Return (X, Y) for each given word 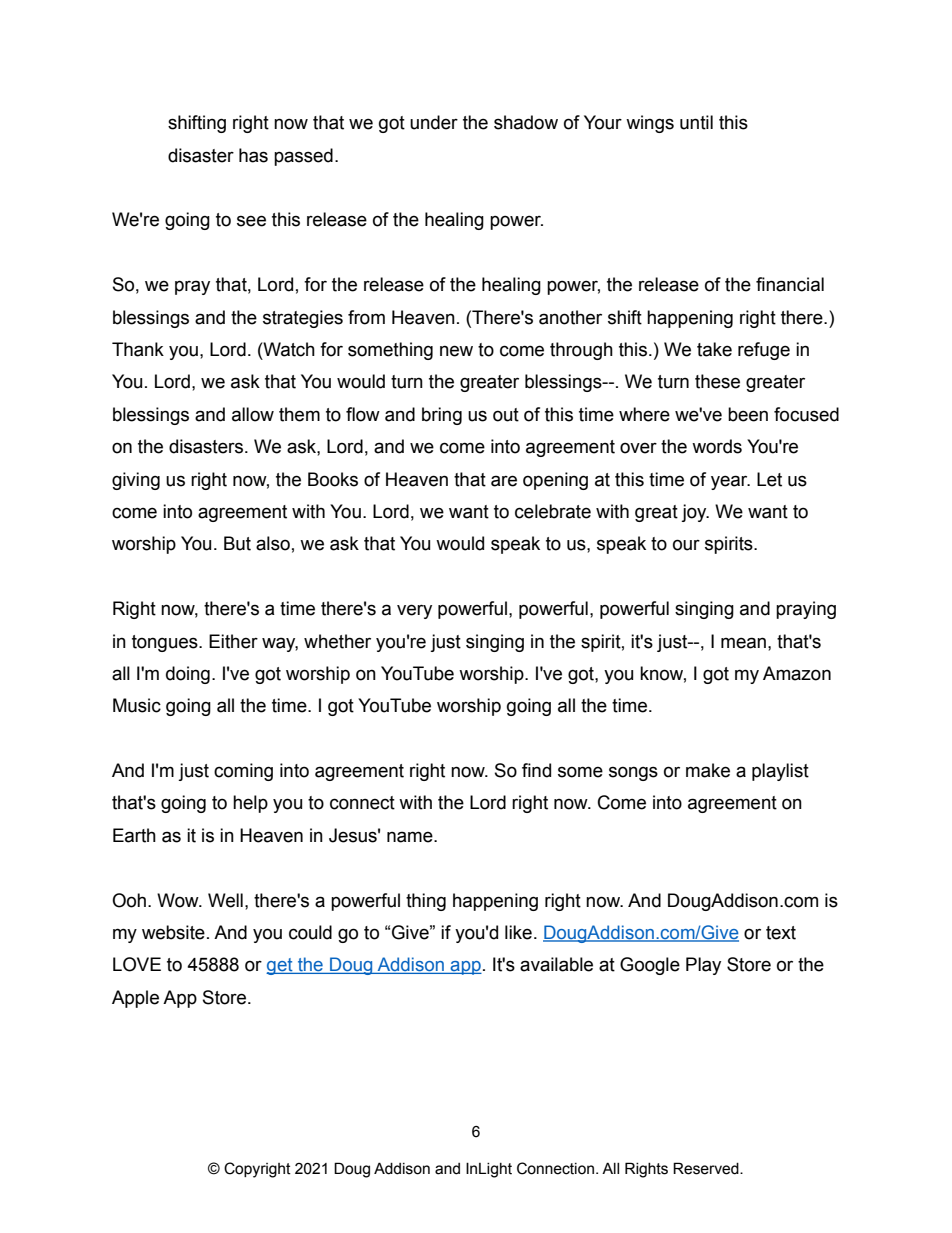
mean (743, 643)
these (717, 381)
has (253, 155)
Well (225, 900)
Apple (135, 999)
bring (442, 416)
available (556, 964)
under (434, 122)
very (414, 611)
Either (233, 641)
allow (253, 414)
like (518, 932)
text (781, 933)
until (696, 122)
